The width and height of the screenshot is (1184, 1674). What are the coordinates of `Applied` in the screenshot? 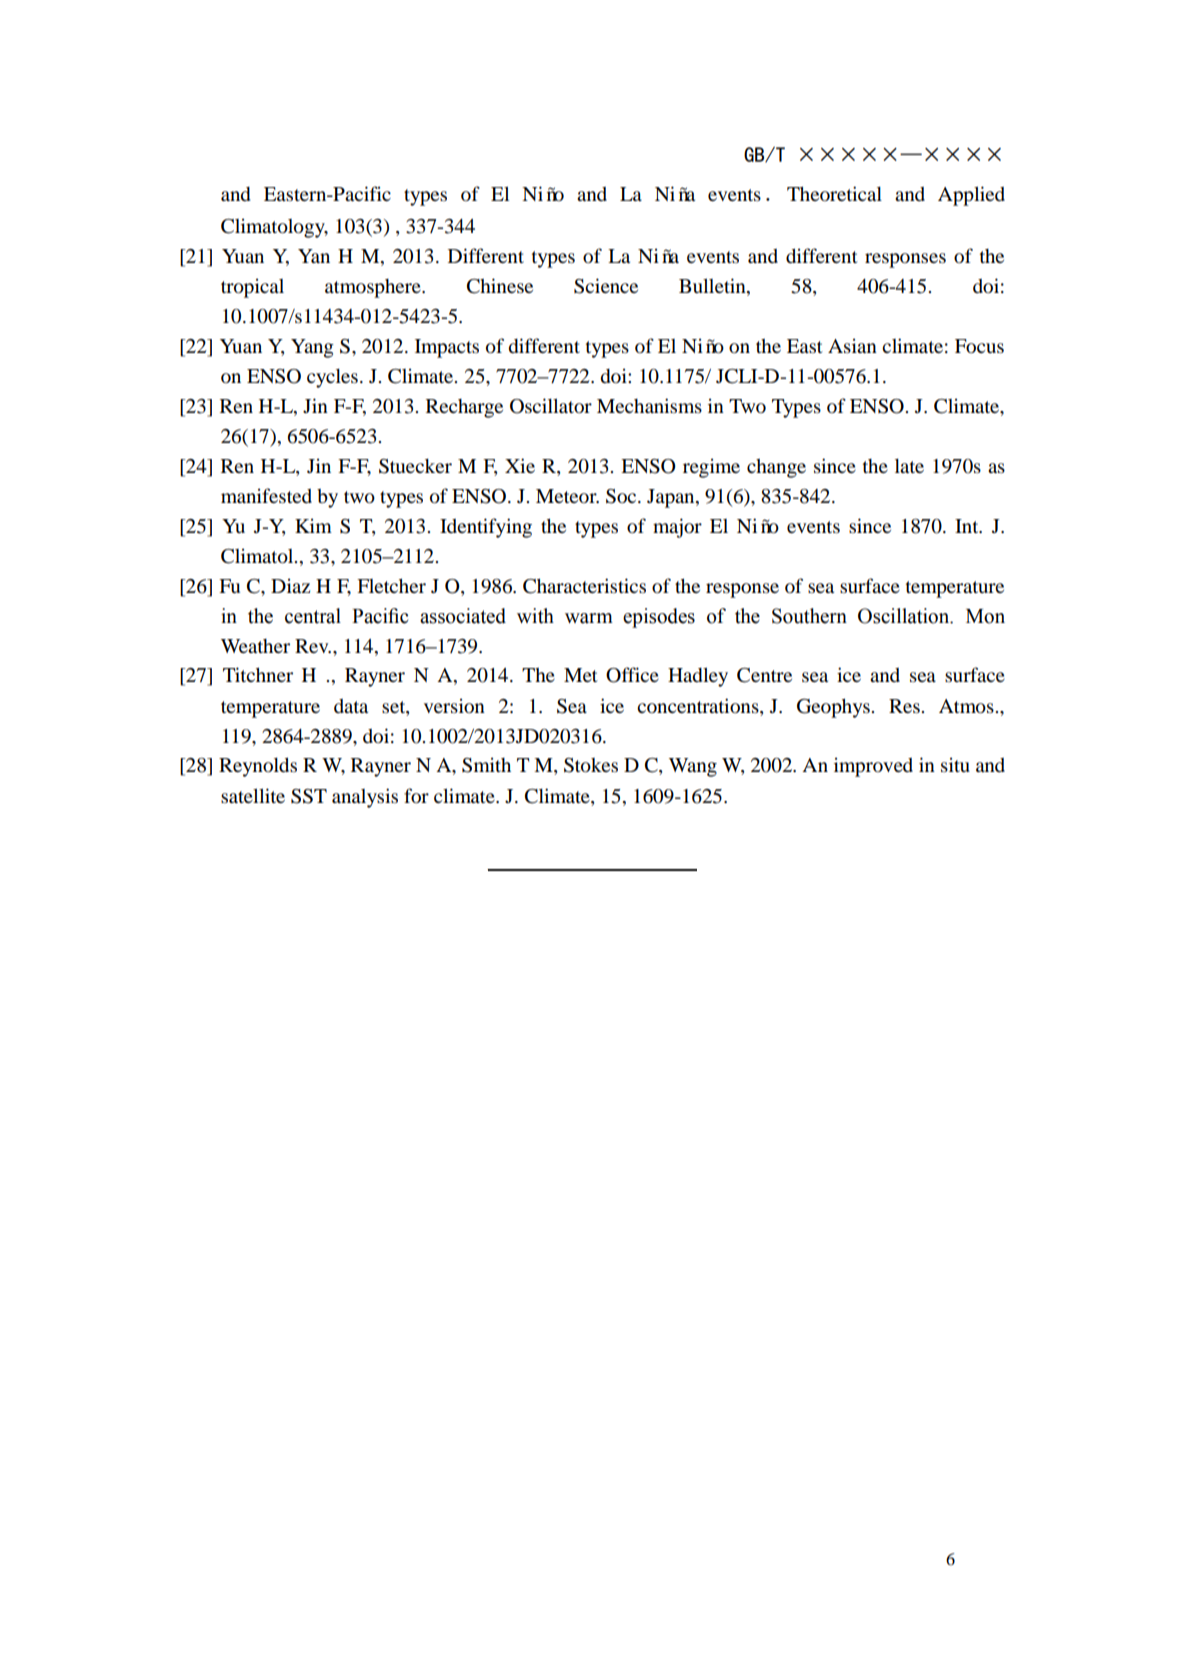 It's located at (971, 196).
